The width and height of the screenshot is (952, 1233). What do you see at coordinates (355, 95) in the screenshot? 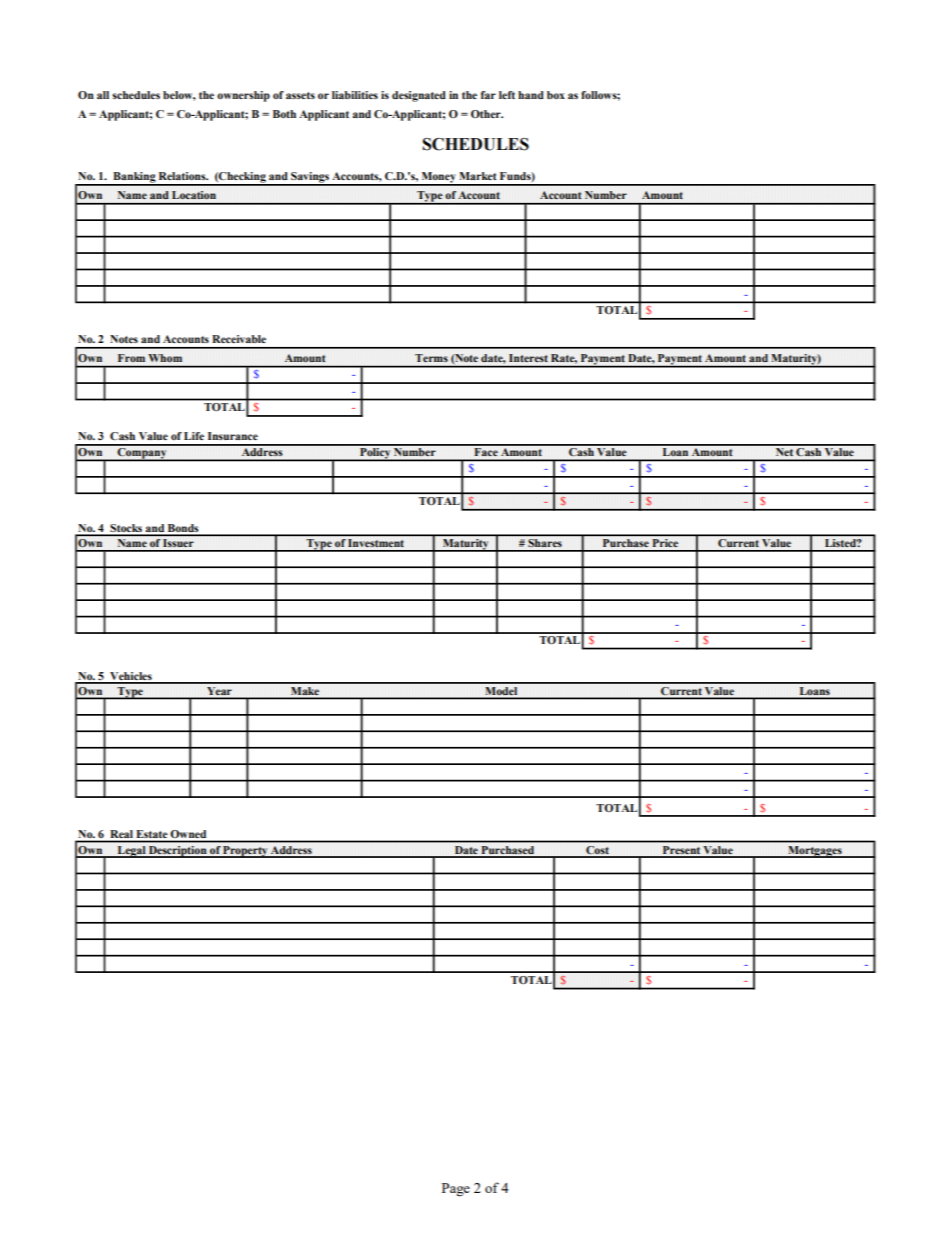
I see `liabilities` at bounding box center [355, 95].
